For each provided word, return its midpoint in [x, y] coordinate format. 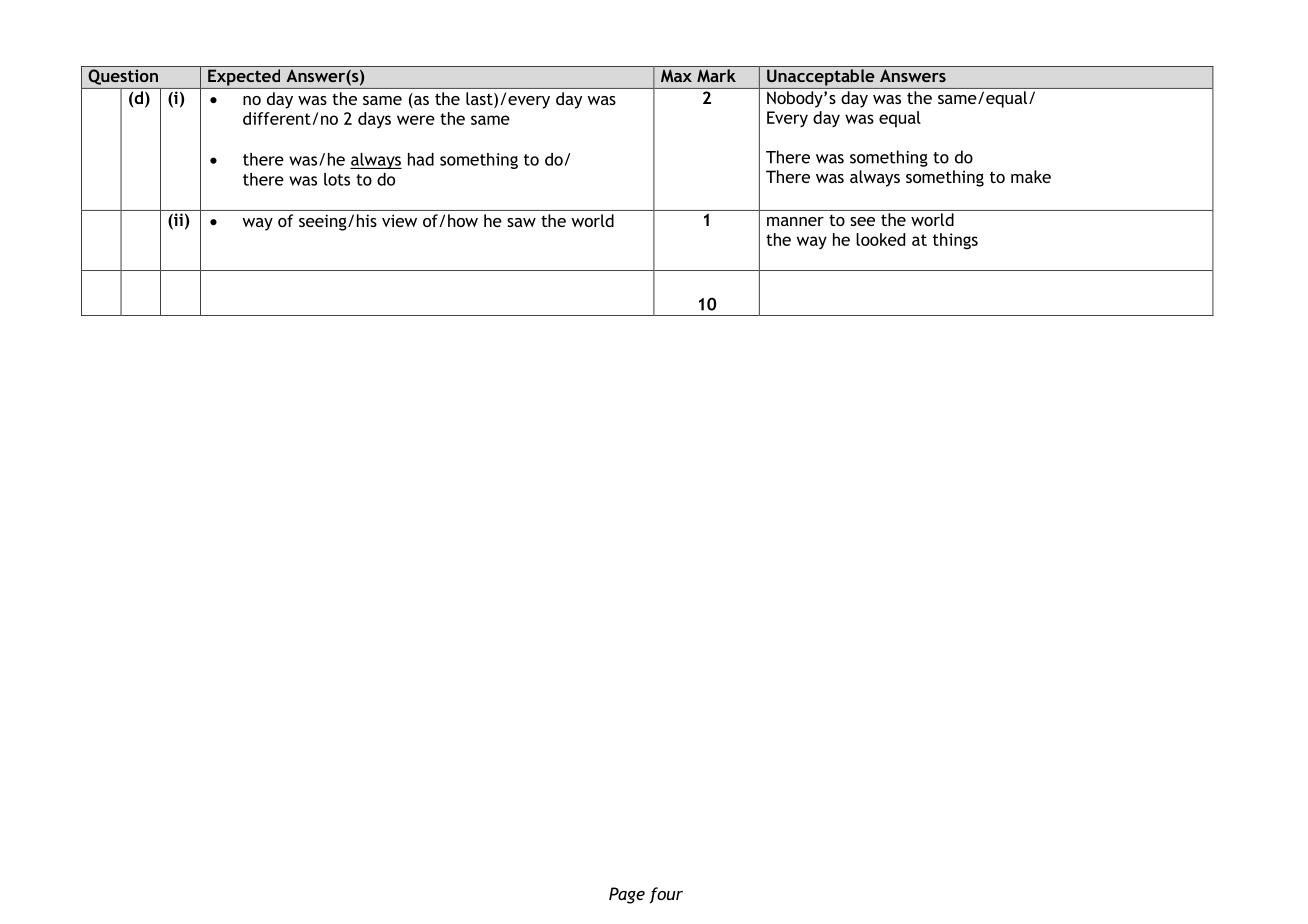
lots [337, 179]
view [399, 220]
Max [676, 75]
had [421, 159]
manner [795, 221]
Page [627, 895]
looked [880, 239]
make [1031, 176]
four [666, 895]
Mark [716, 75]
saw [521, 222]
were [416, 120]
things [955, 241]
